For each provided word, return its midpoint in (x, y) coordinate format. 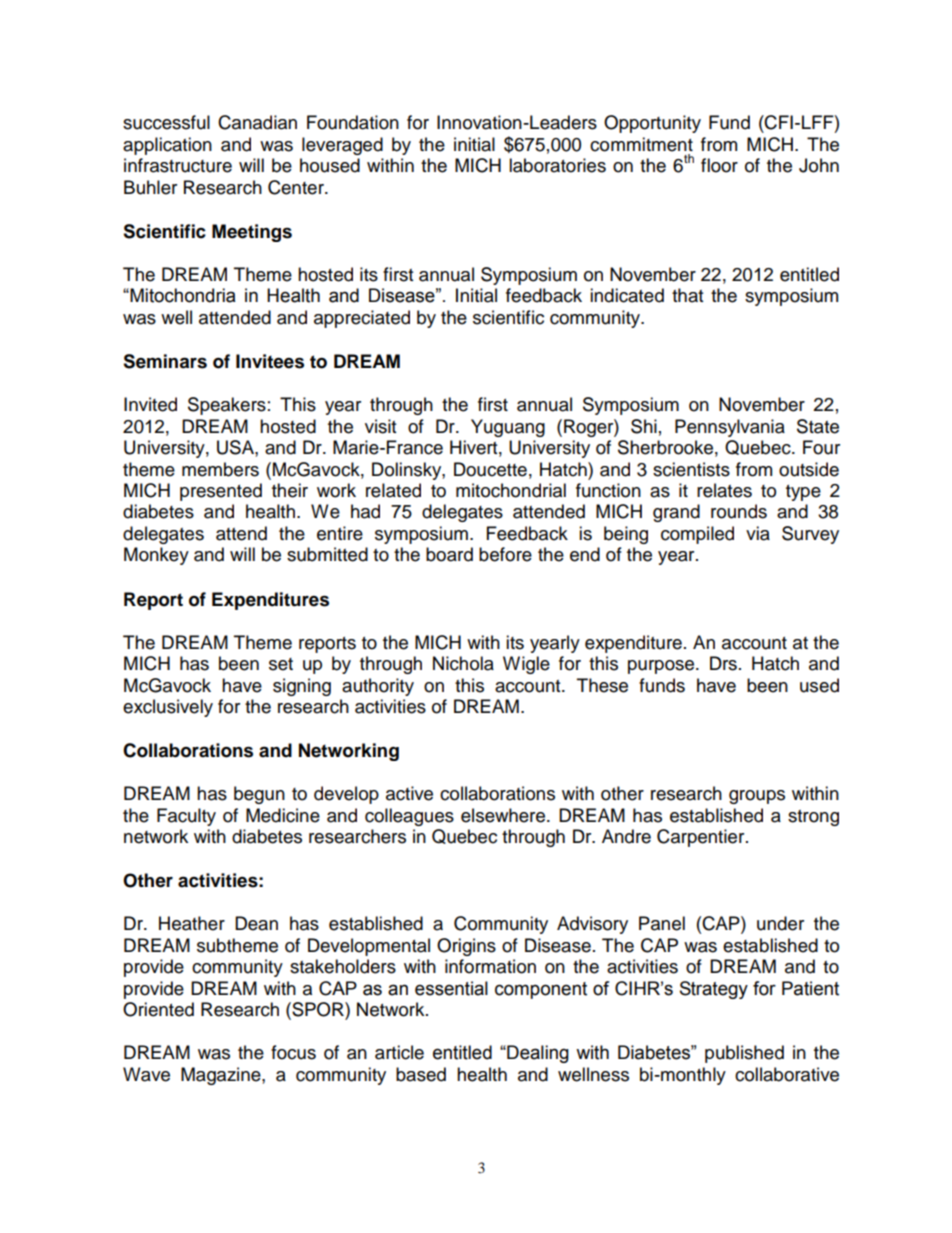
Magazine (222, 1076)
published (744, 1054)
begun (259, 795)
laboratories (557, 165)
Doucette (490, 469)
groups (757, 797)
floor (719, 165)
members (220, 469)
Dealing (537, 1054)
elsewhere (504, 815)
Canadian (257, 122)
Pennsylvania (730, 428)
